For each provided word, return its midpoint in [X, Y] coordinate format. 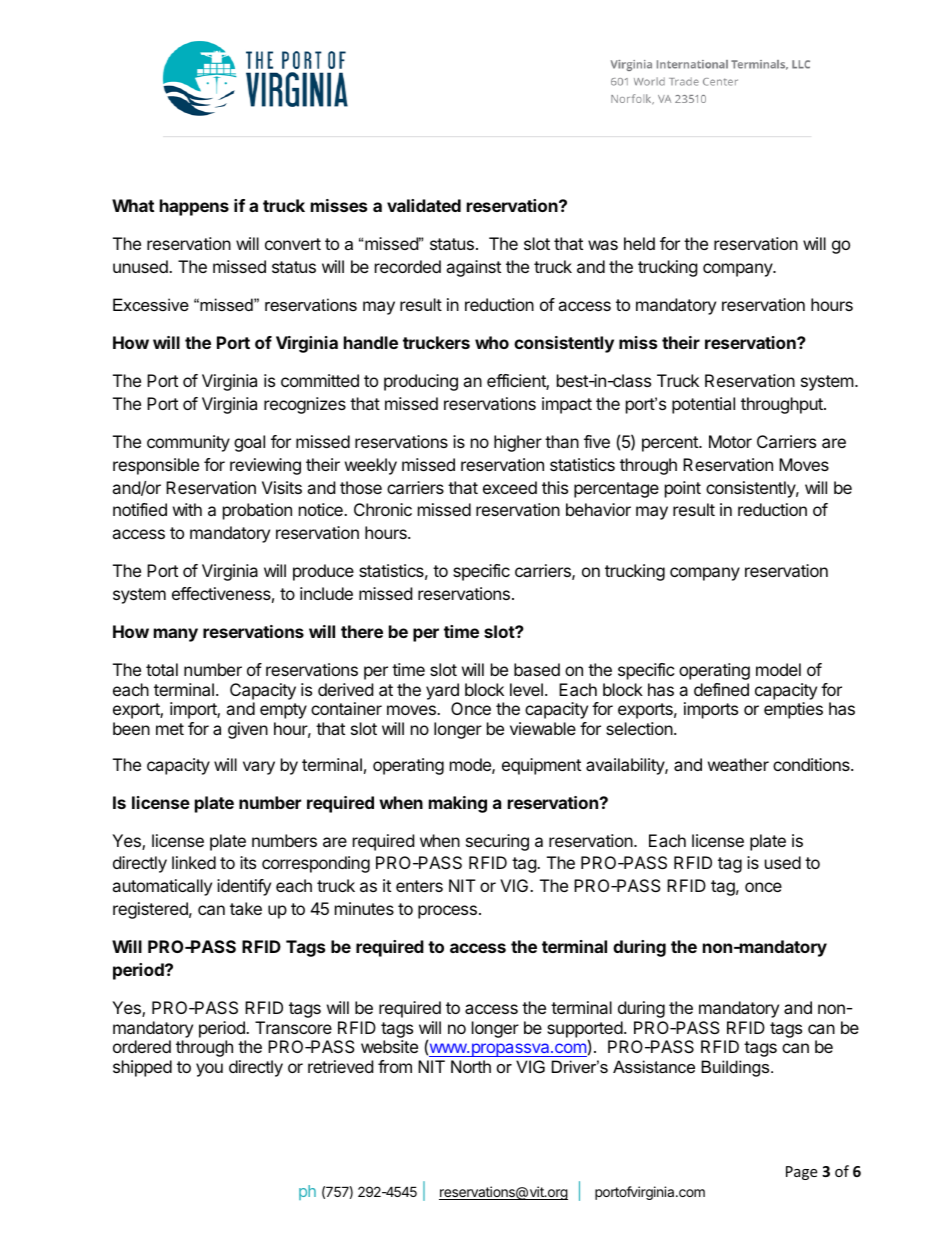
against [473, 268]
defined [721, 689]
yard [442, 691]
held [639, 243]
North [471, 1066]
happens [194, 207]
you [209, 1070]
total [162, 669]
